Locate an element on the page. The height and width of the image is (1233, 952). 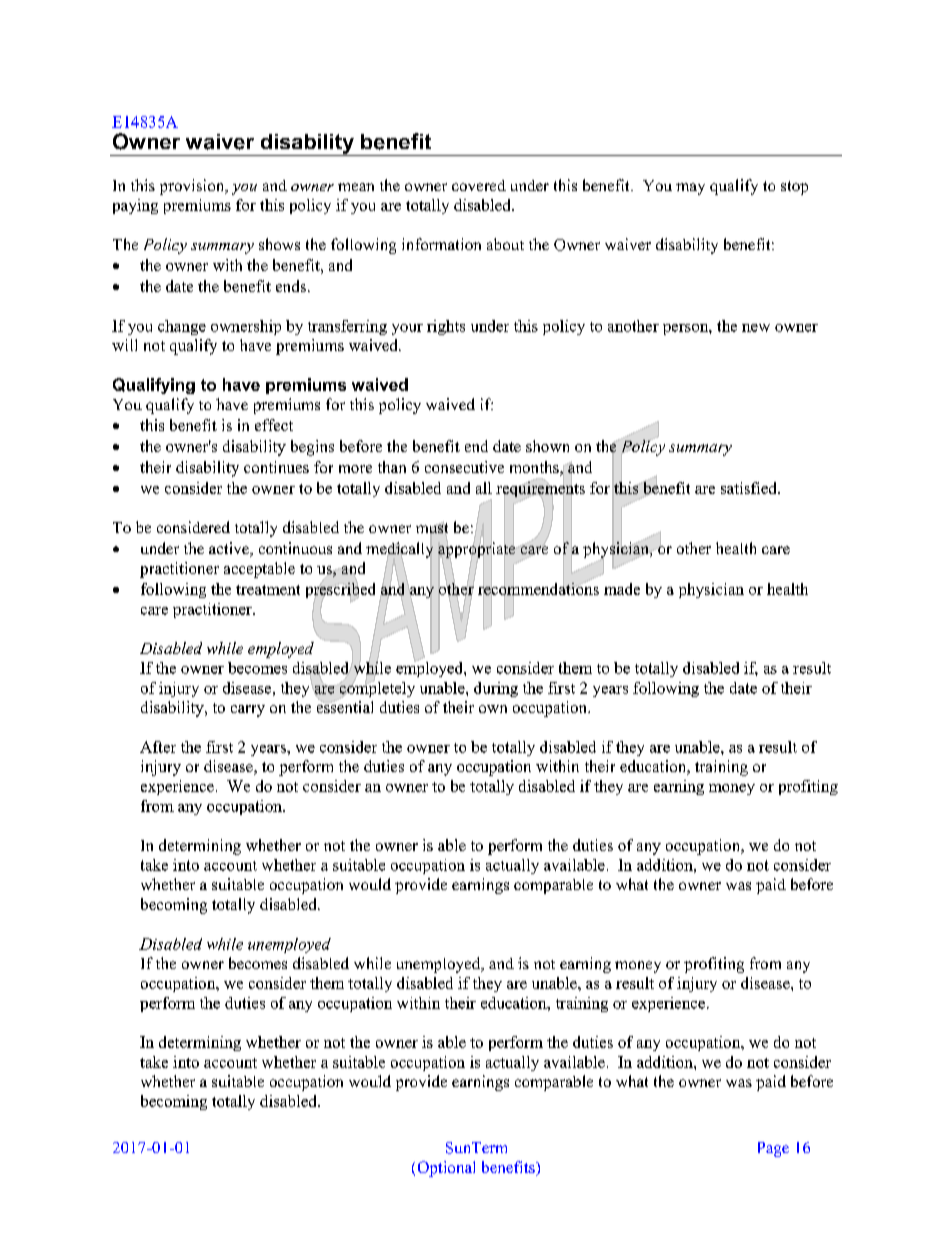
during is located at coordinates (496, 689).
